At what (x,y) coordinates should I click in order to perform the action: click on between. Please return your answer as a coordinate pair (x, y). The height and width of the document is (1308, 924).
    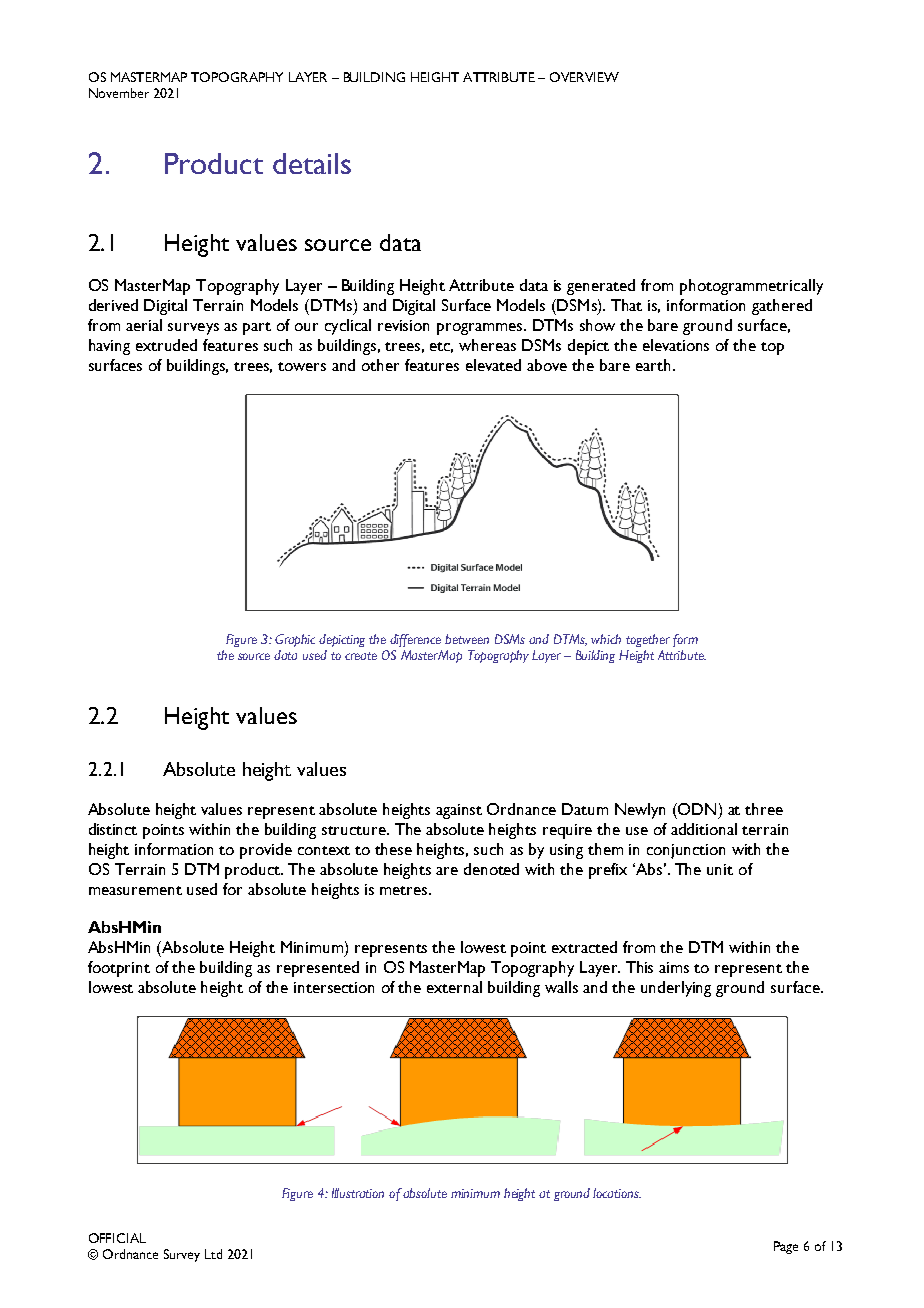
    Looking at the image, I should click on (467, 639).
